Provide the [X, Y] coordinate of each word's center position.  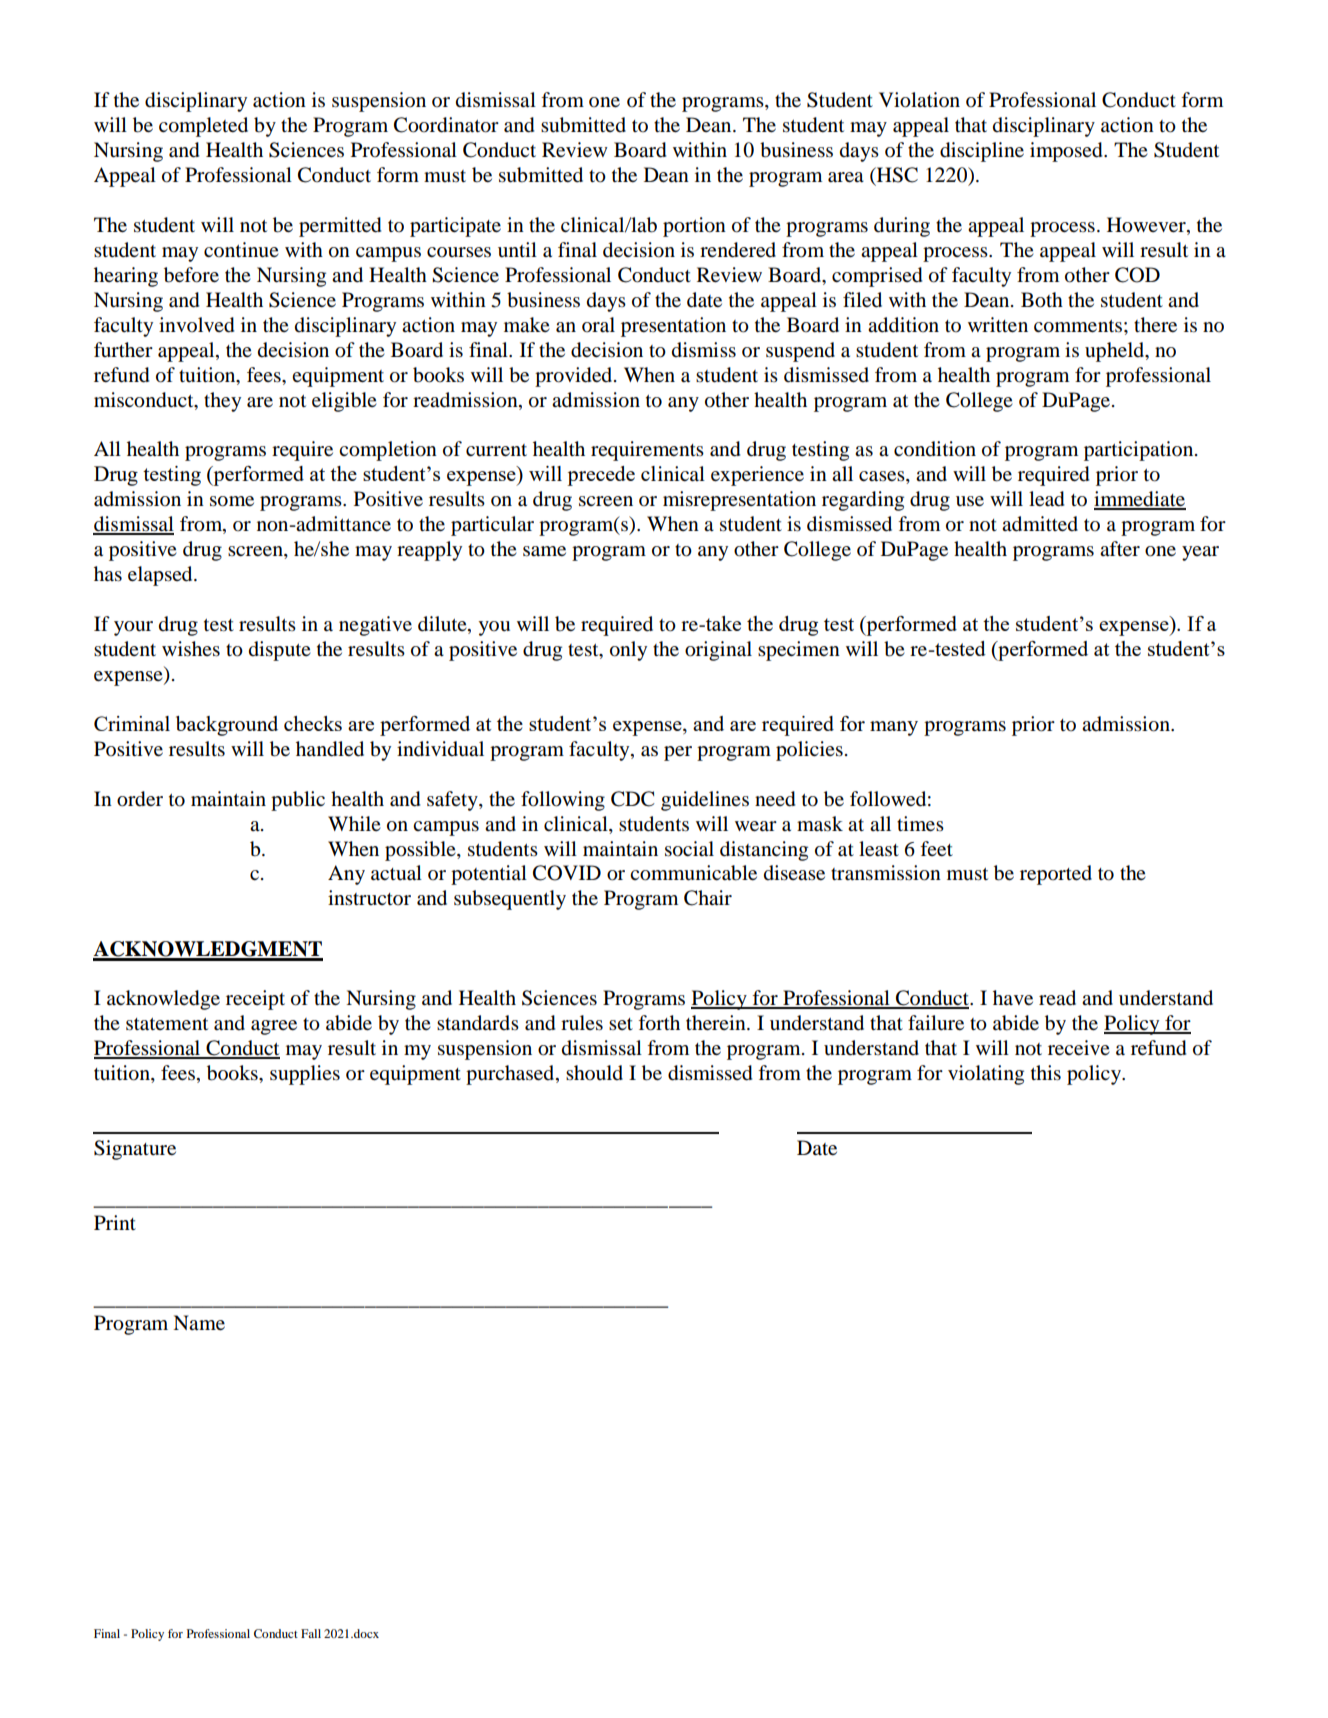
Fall [311, 1633]
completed [203, 127]
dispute [280, 651]
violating [986, 1075]
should [594, 1073]
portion [694, 227]
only [628, 651]
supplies [305, 1075]
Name [199, 1323]
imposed [1067, 152]
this [1046, 1073]
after [1120, 549]
